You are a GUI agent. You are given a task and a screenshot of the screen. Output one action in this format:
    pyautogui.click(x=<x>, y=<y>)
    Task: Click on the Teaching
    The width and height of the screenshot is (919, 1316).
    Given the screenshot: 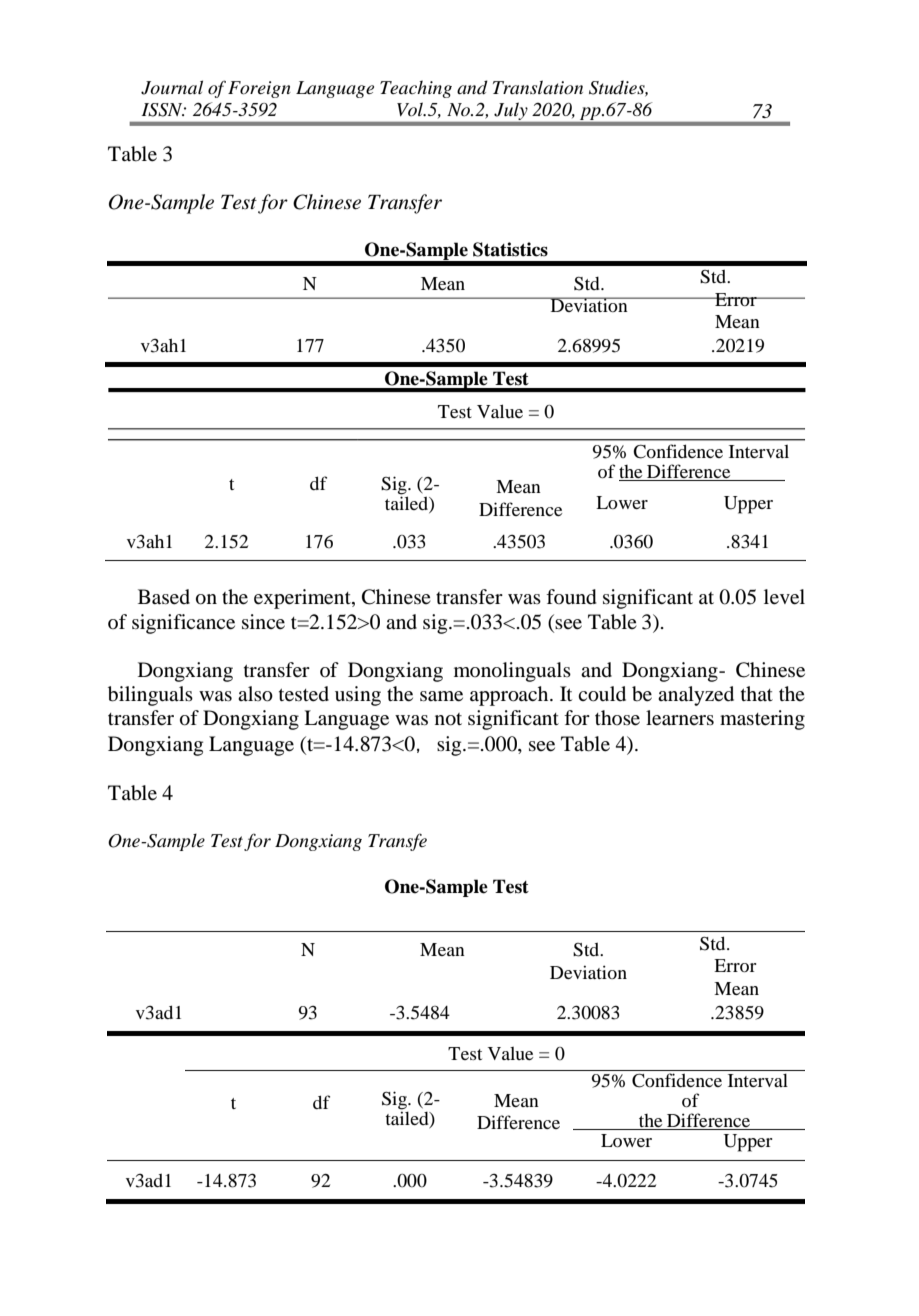 What is the action you would take?
    pyautogui.click(x=416, y=89)
